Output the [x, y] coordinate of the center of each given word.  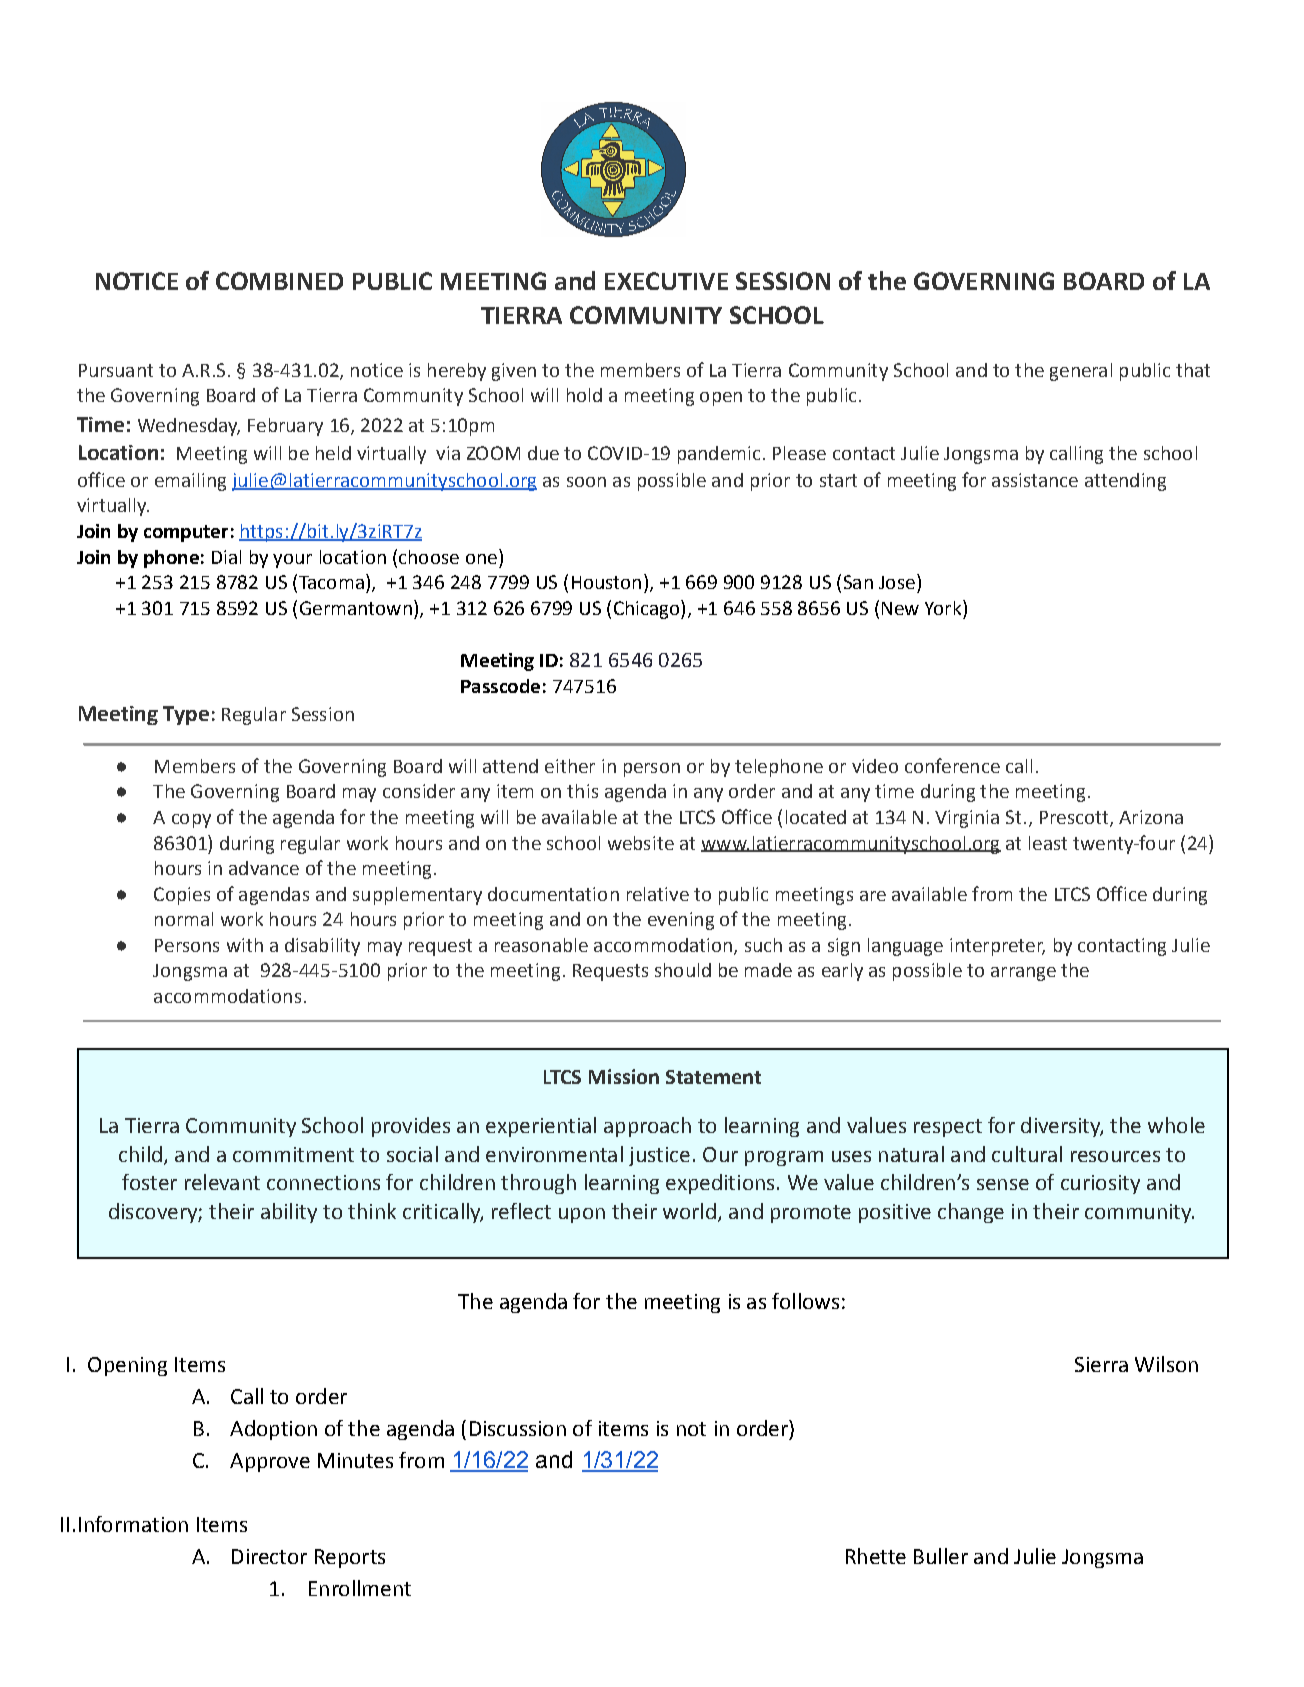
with [245, 945]
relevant [222, 1182]
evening [681, 921]
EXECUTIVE [666, 281]
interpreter [997, 947]
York [944, 607]
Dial [226, 557]
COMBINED [279, 281]
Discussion [518, 1428]
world [689, 1211]
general [1081, 372]
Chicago [648, 609]
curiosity [1100, 1184]
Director [269, 1556]
